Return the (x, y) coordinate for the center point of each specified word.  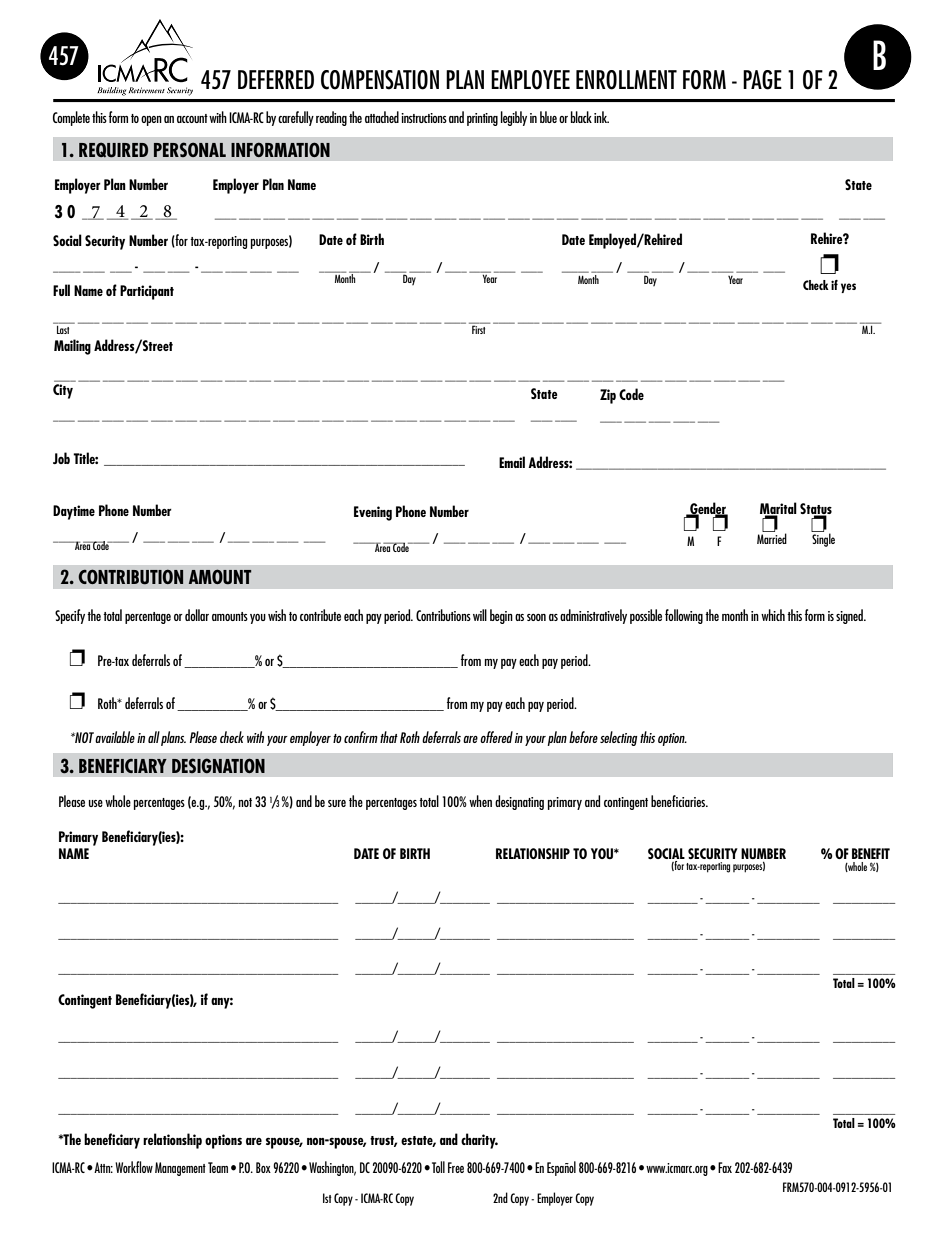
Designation (218, 765)
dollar (197, 615)
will (480, 615)
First (479, 328)
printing (482, 119)
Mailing (72, 347)
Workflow (134, 1167)
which (773, 615)
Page (762, 80)
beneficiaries (679, 801)
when (480, 801)
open (151, 121)
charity (479, 1141)
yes (848, 288)
